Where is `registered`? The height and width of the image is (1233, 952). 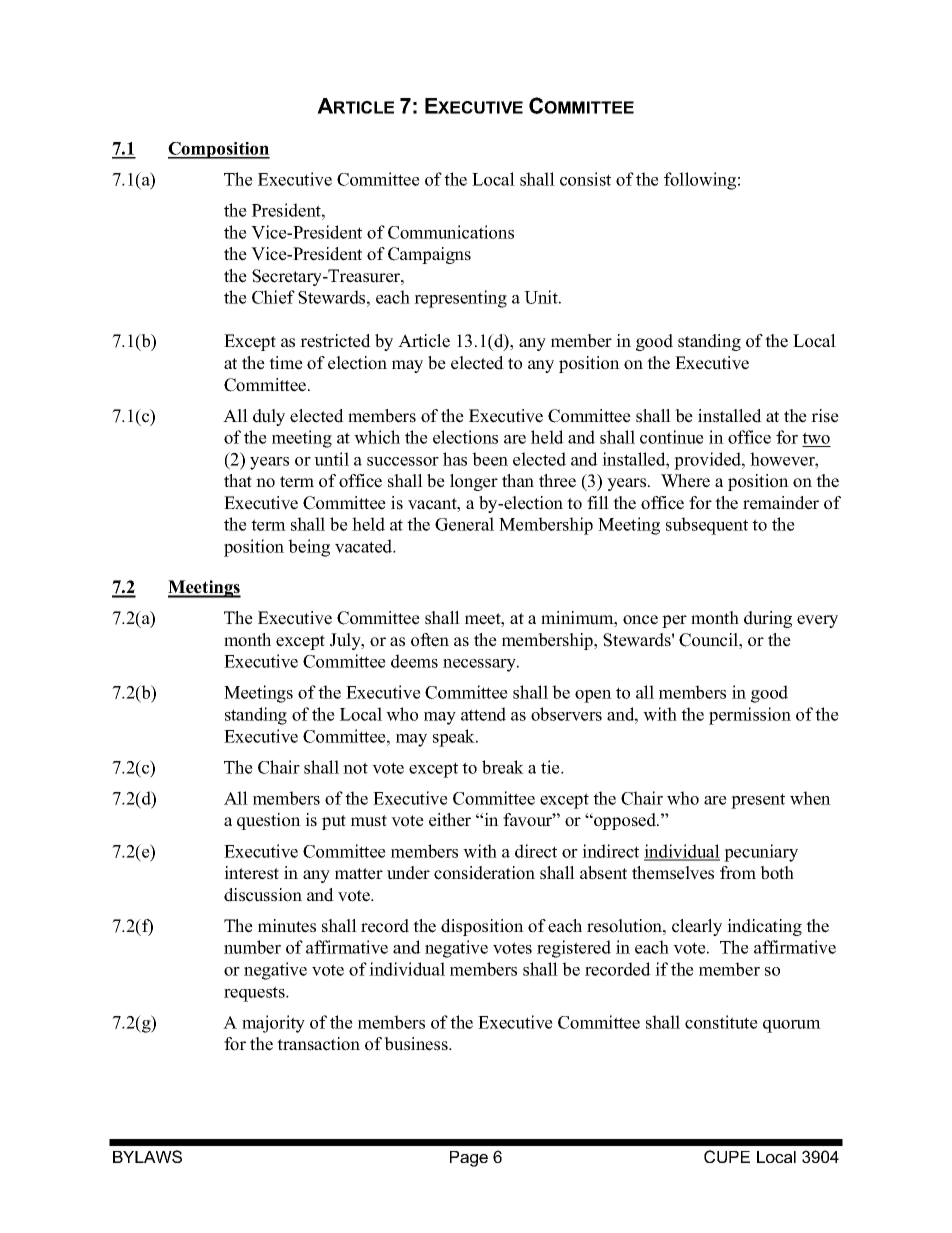 registered is located at coordinates (574, 949).
